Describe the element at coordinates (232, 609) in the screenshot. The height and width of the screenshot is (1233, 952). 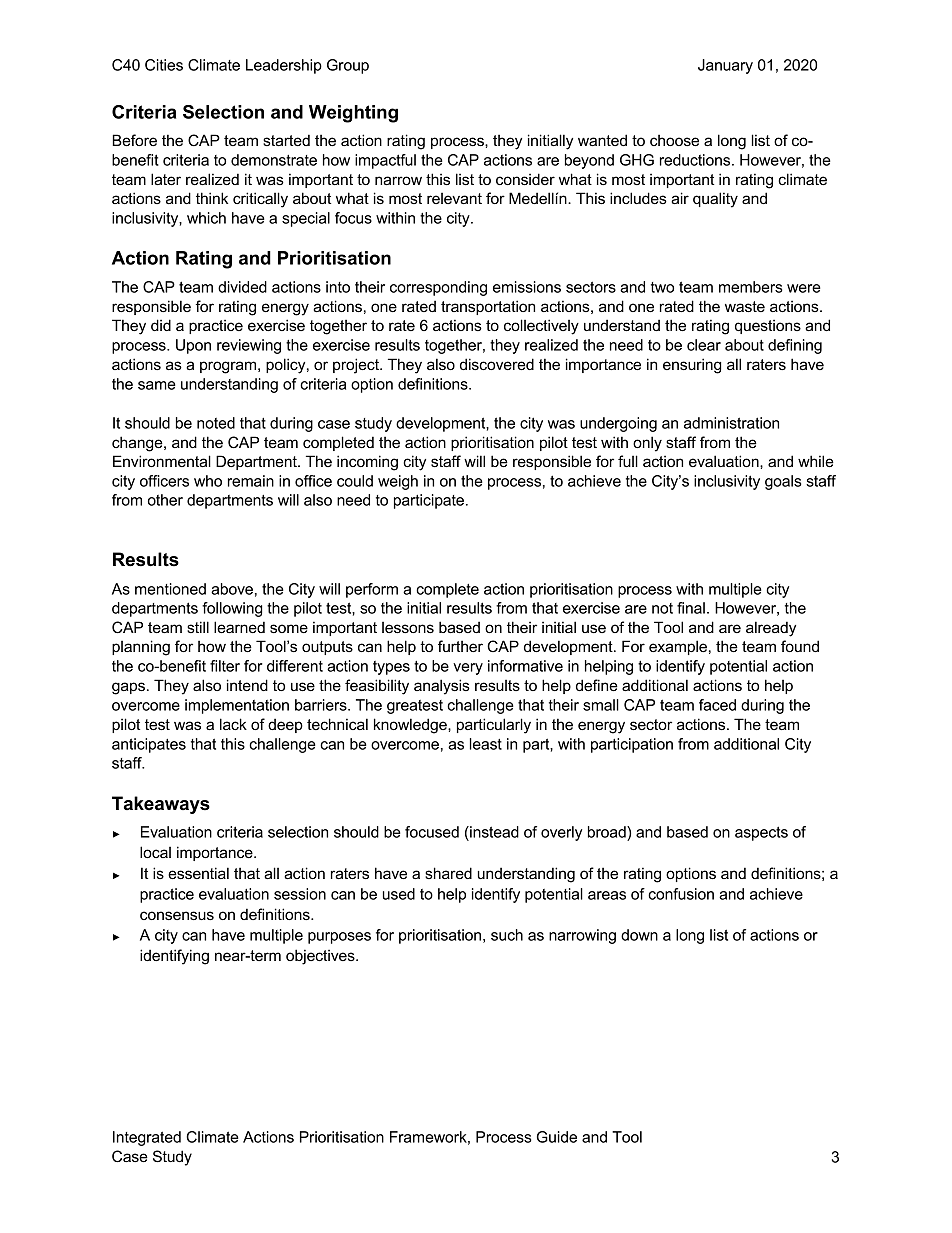
I see `following` at that location.
